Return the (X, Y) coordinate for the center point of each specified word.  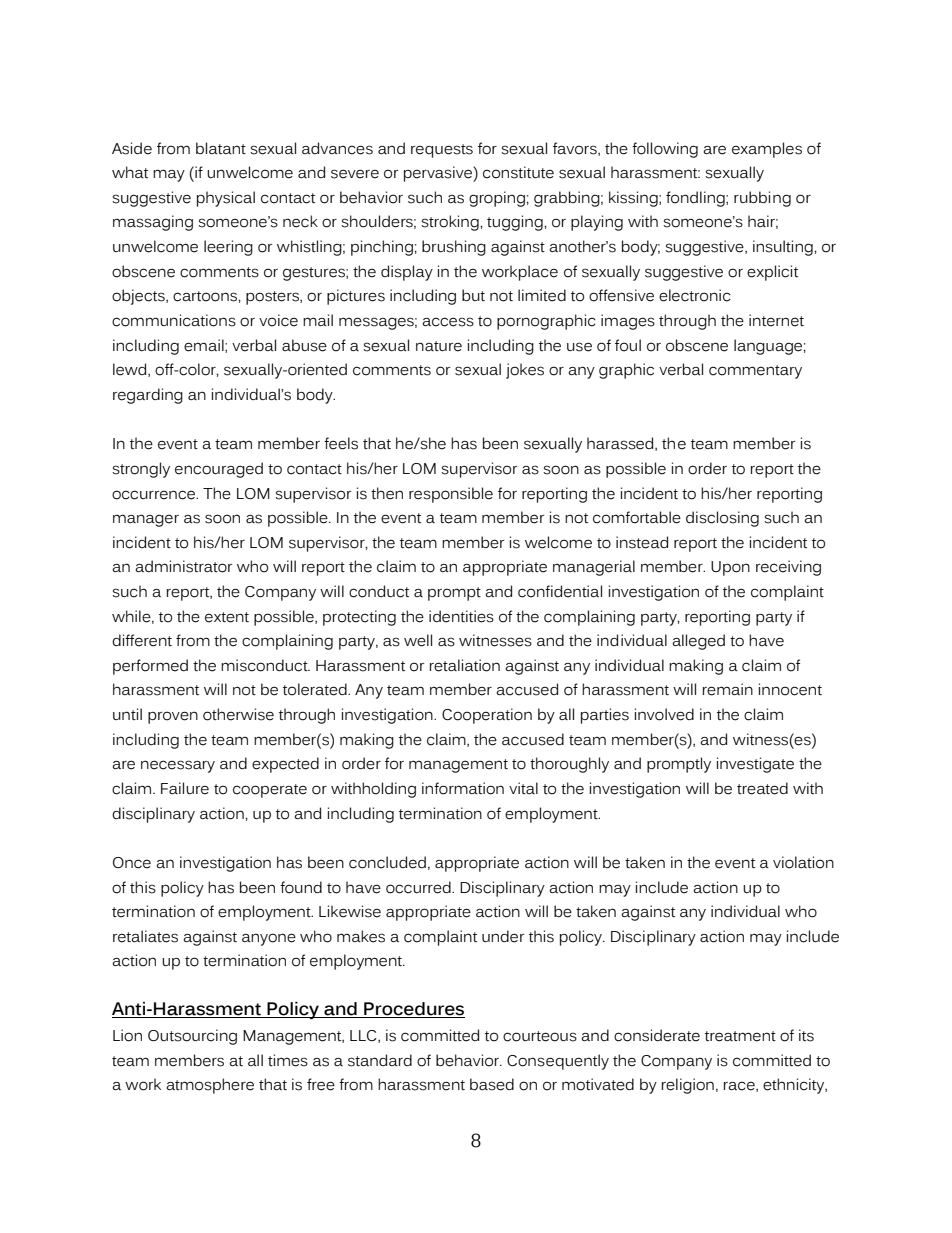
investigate (755, 765)
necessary (178, 766)
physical (226, 199)
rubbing (762, 199)
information (463, 788)
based (492, 1084)
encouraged (219, 470)
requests (442, 151)
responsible (451, 495)
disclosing (722, 519)
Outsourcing (192, 1037)
